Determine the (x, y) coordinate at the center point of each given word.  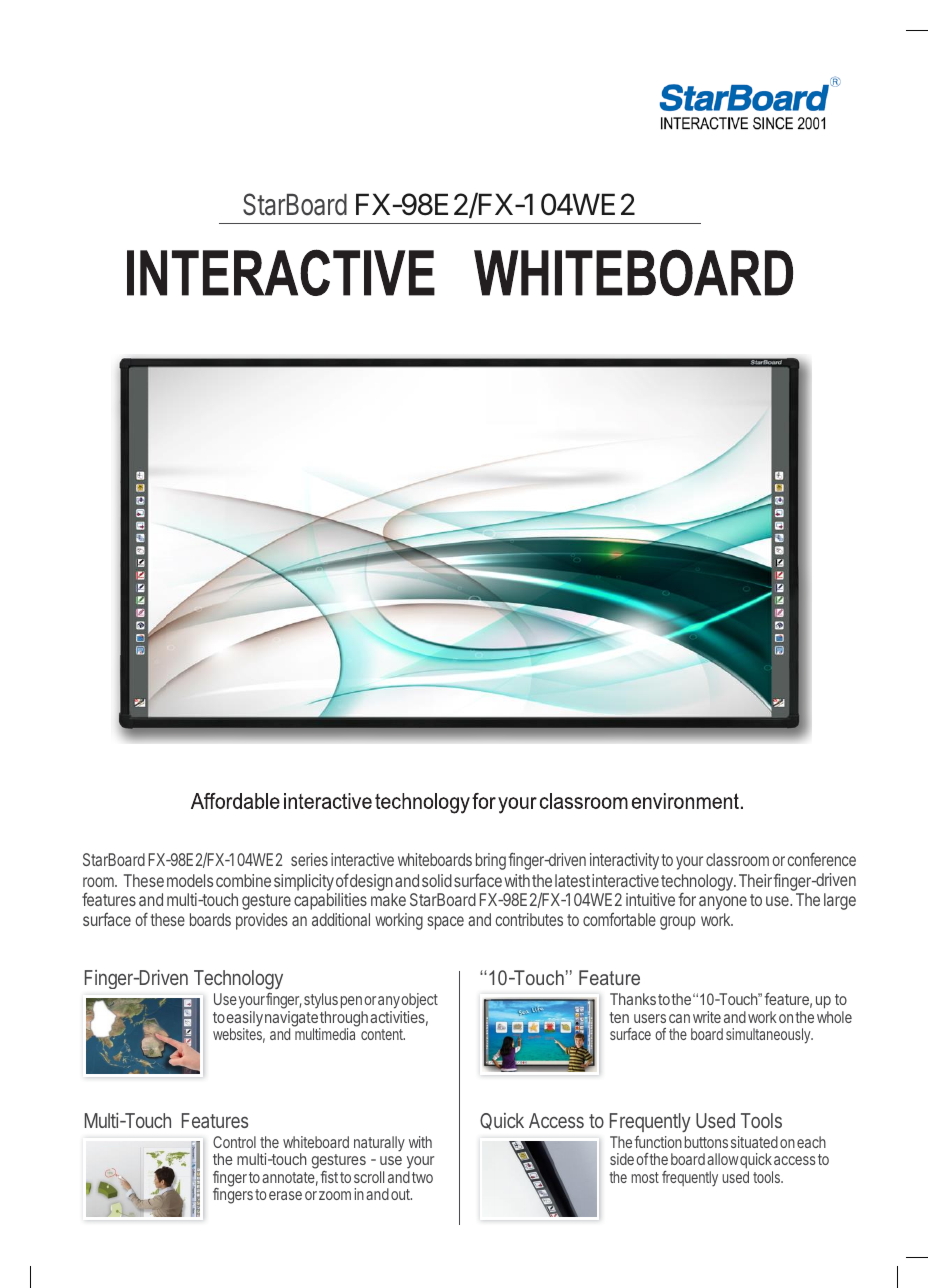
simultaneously (769, 1036)
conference (821, 859)
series (309, 859)
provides (262, 921)
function (658, 1142)
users (650, 1018)
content (383, 1034)
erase (285, 1195)
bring (491, 861)
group (678, 923)
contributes (529, 919)
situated (754, 1142)
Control (234, 1142)
